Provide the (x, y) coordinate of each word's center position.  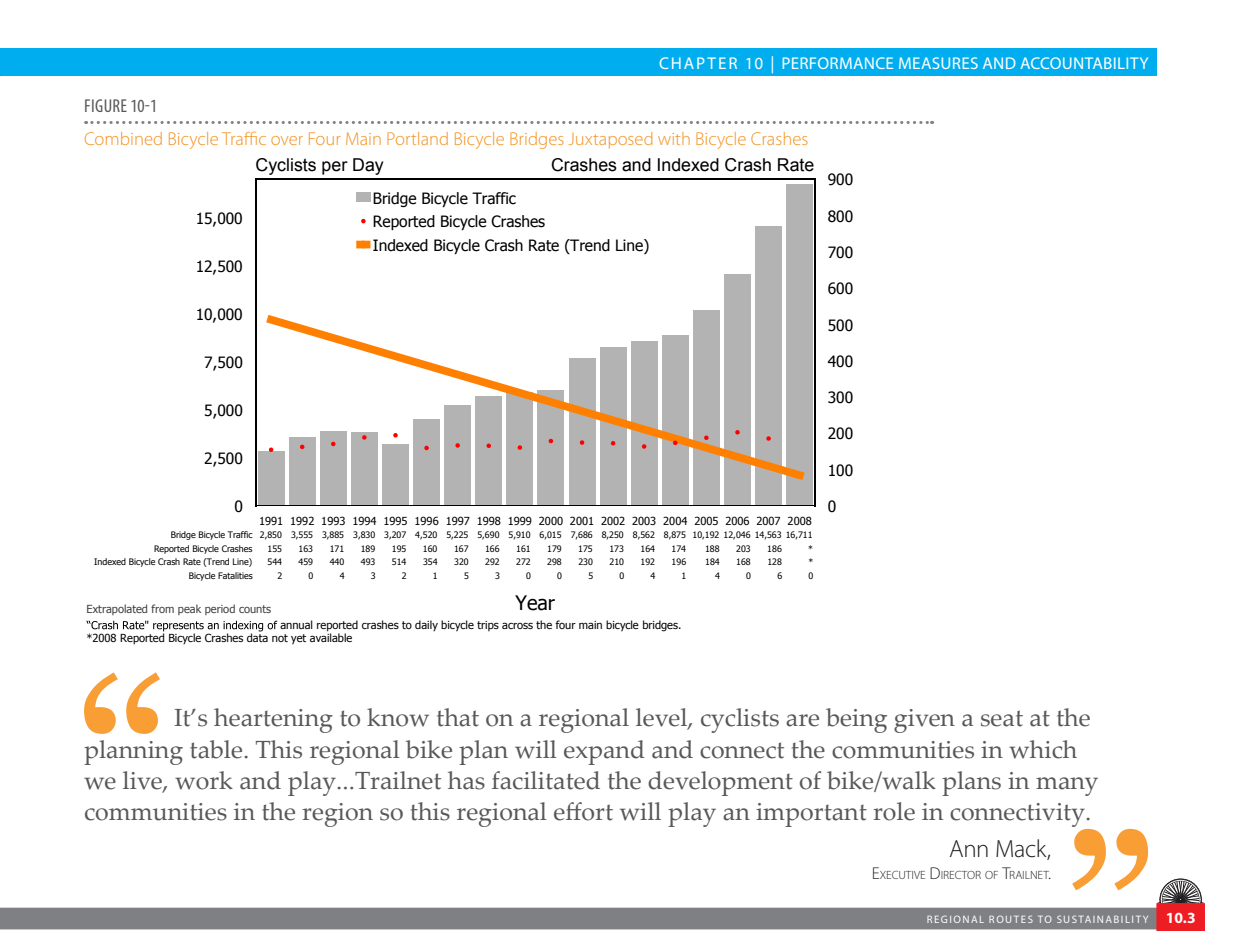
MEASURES (938, 63)
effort (583, 811)
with (674, 138)
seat (1002, 718)
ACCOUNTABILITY (1084, 63)
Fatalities (235, 575)
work (204, 780)
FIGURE (106, 105)
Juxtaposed (610, 140)
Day (368, 166)
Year (535, 603)
